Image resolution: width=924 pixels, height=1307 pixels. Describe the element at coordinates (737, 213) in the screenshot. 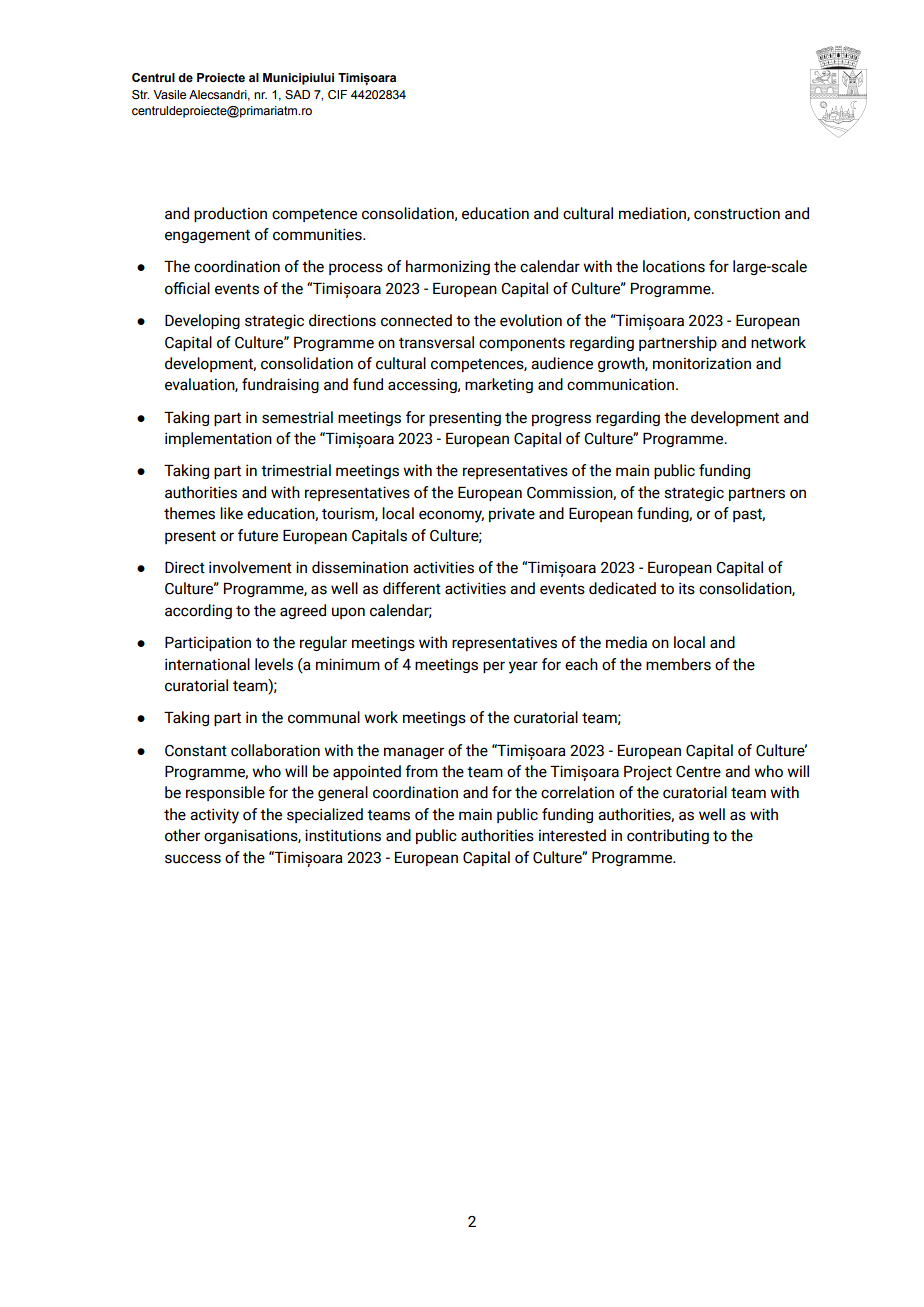

I see `construction` at that location.
